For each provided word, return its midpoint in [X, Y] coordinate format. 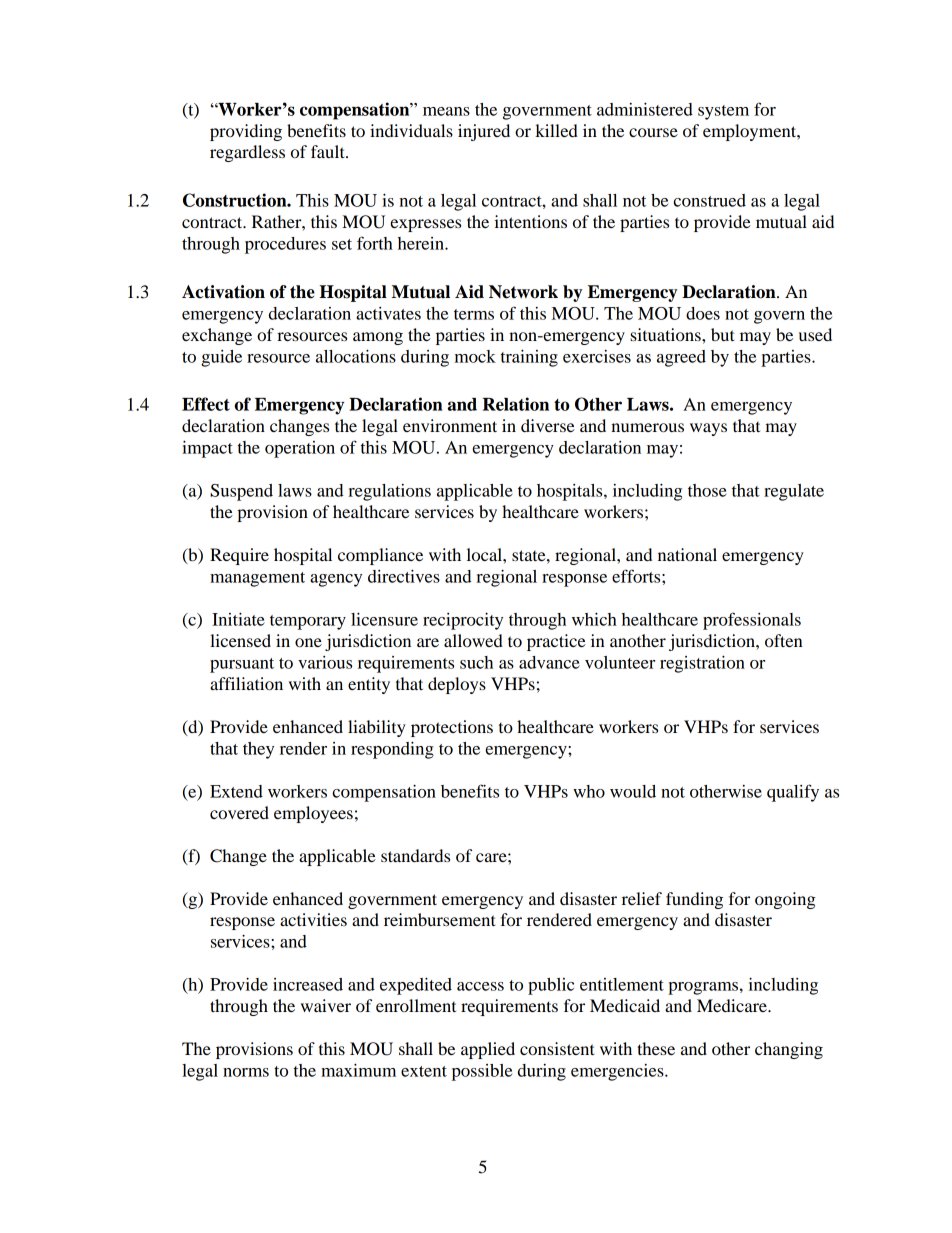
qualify [793, 793]
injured [484, 132]
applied [488, 1050]
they [258, 750]
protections [452, 728]
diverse [548, 425]
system [723, 112]
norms [246, 1072]
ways [708, 429]
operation [300, 449]
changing [789, 1050]
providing [246, 132]
